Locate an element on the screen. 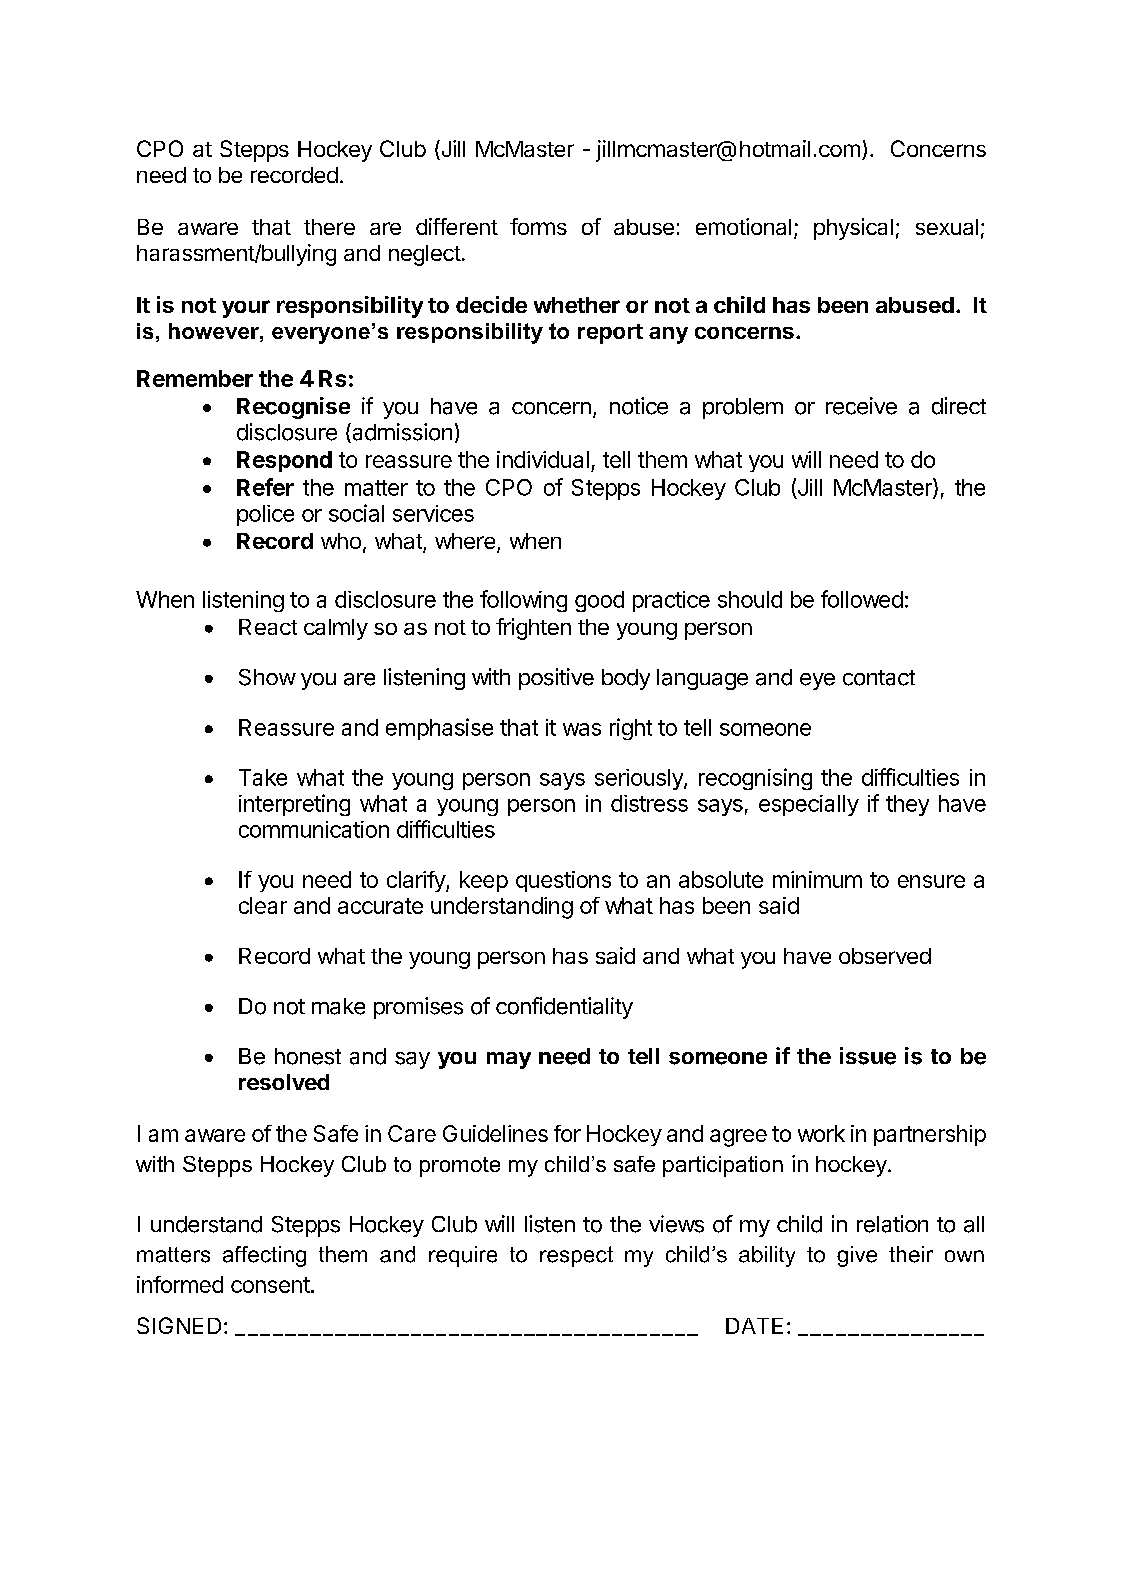 This screenshot has height=1587, width=1122. may is located at coordinates (509, 1060).
